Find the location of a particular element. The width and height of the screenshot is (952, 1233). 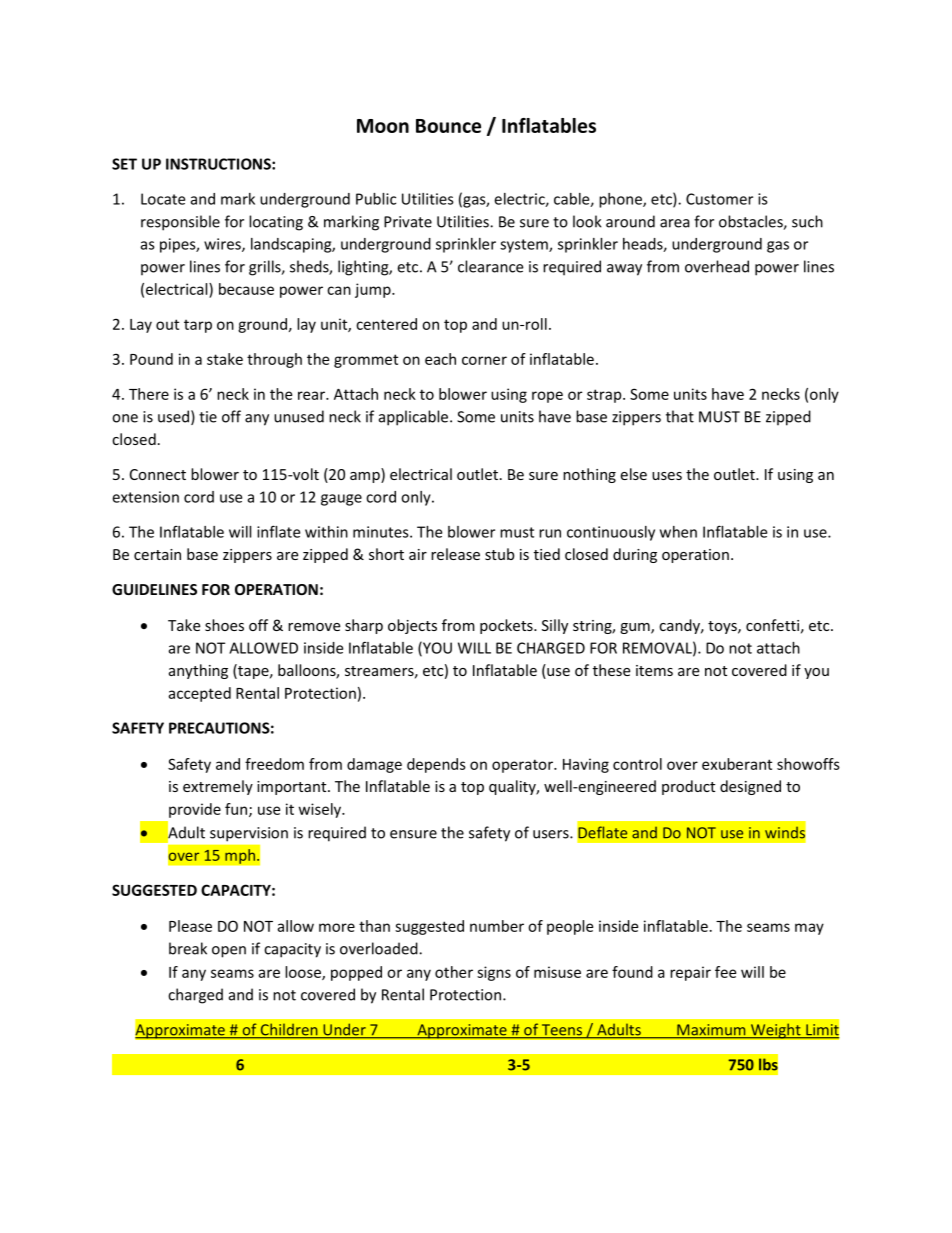

release is located at coordinates (455, 554).
